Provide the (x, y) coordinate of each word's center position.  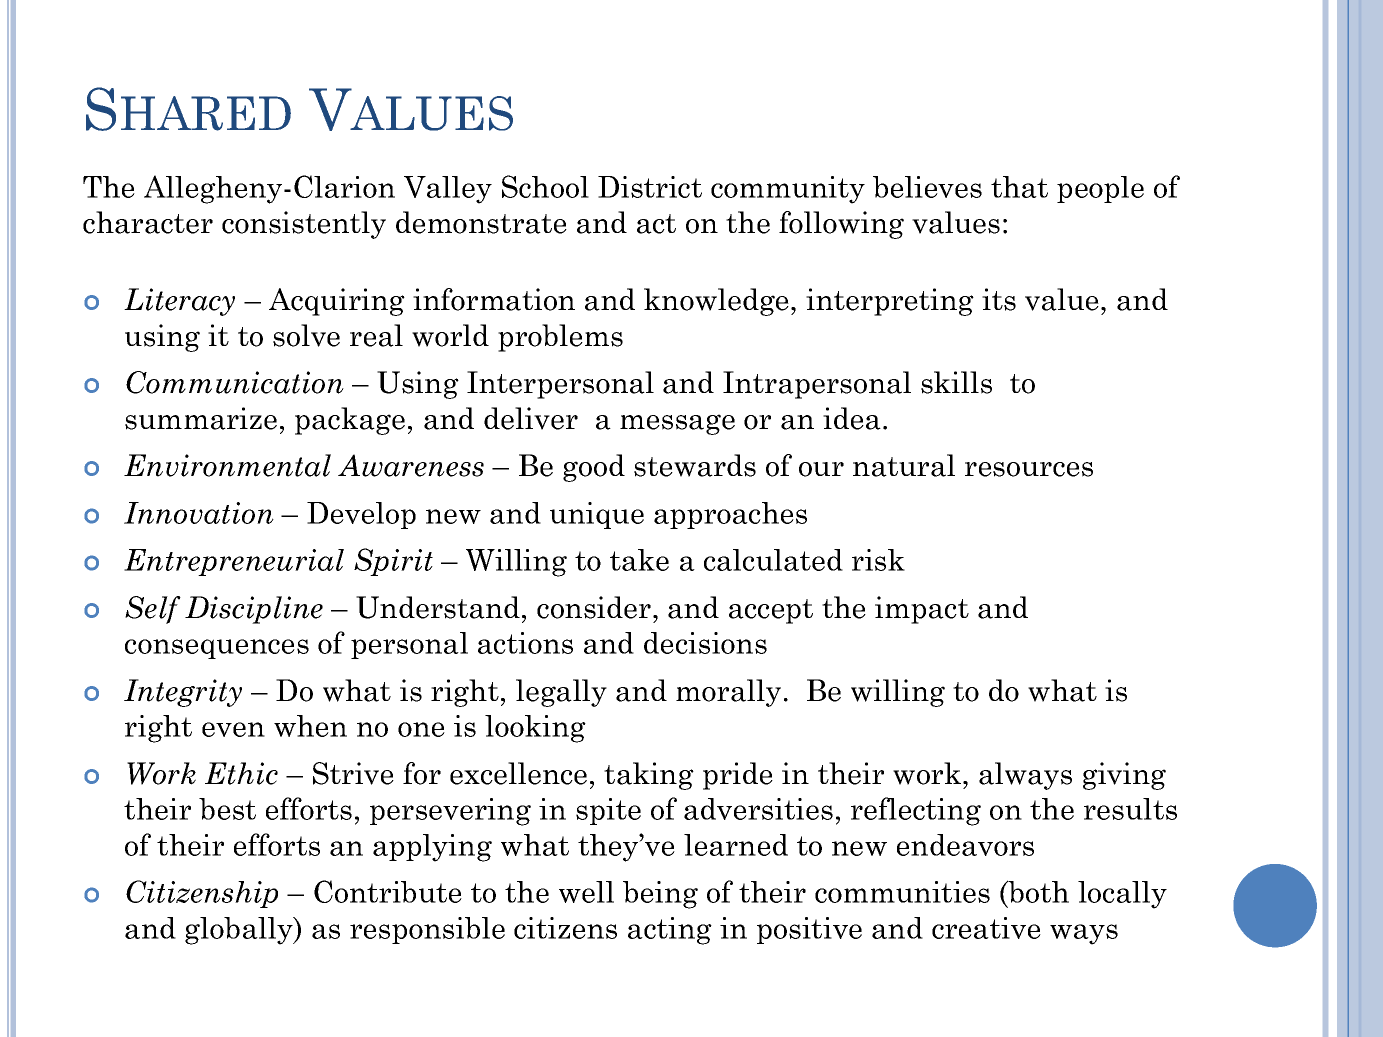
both (1038, 891)
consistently (304, 225)
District (650, 187)
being (660, 895)
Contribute (388, 891)
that (1019, 187)
